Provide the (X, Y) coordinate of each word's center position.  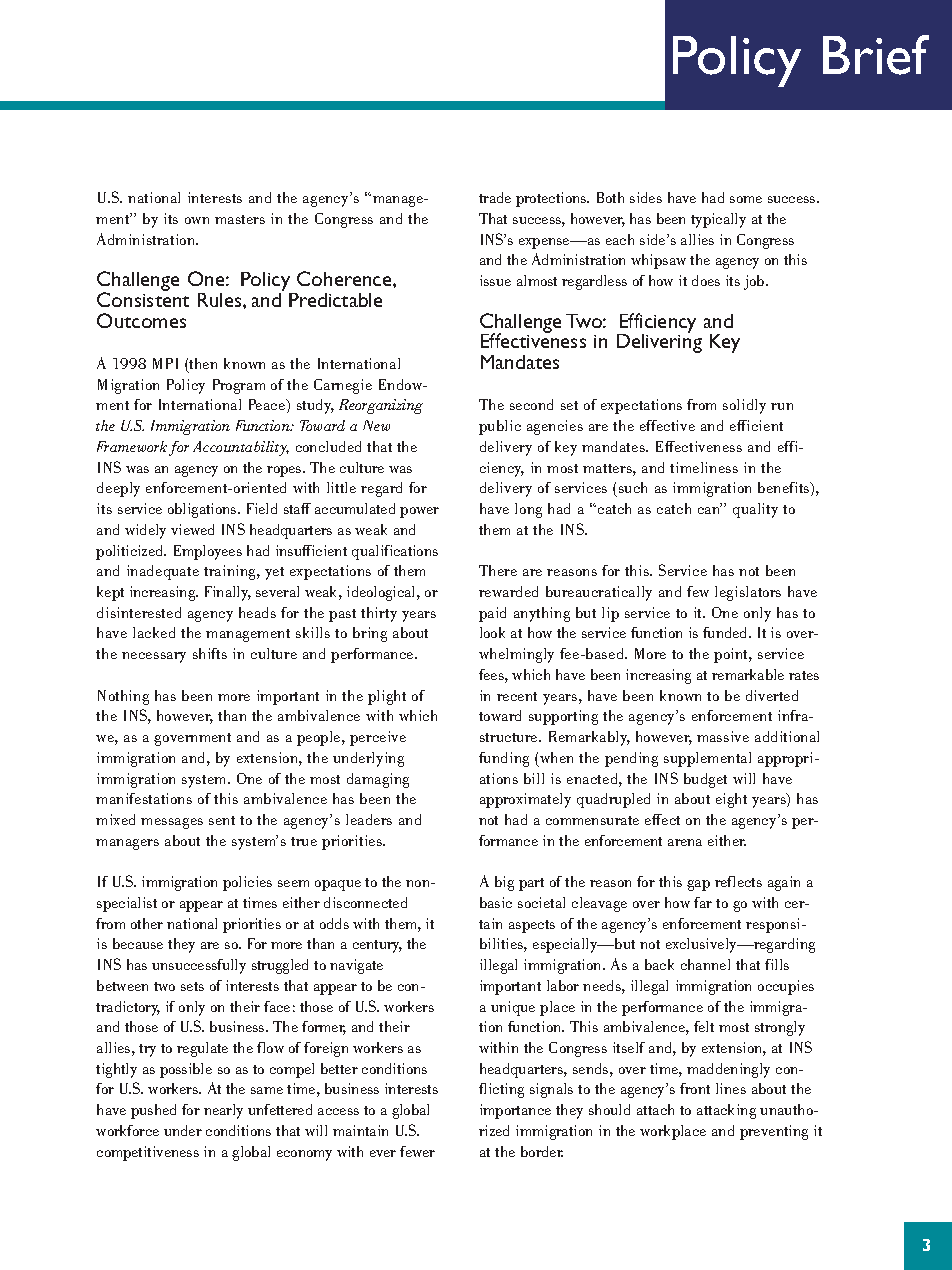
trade (495, 197)
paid (492, 614)
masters (240, 219)
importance (515, 1111)
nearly (223, 1111)
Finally (228, 593)
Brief (876, 55)
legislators (748, 593)
